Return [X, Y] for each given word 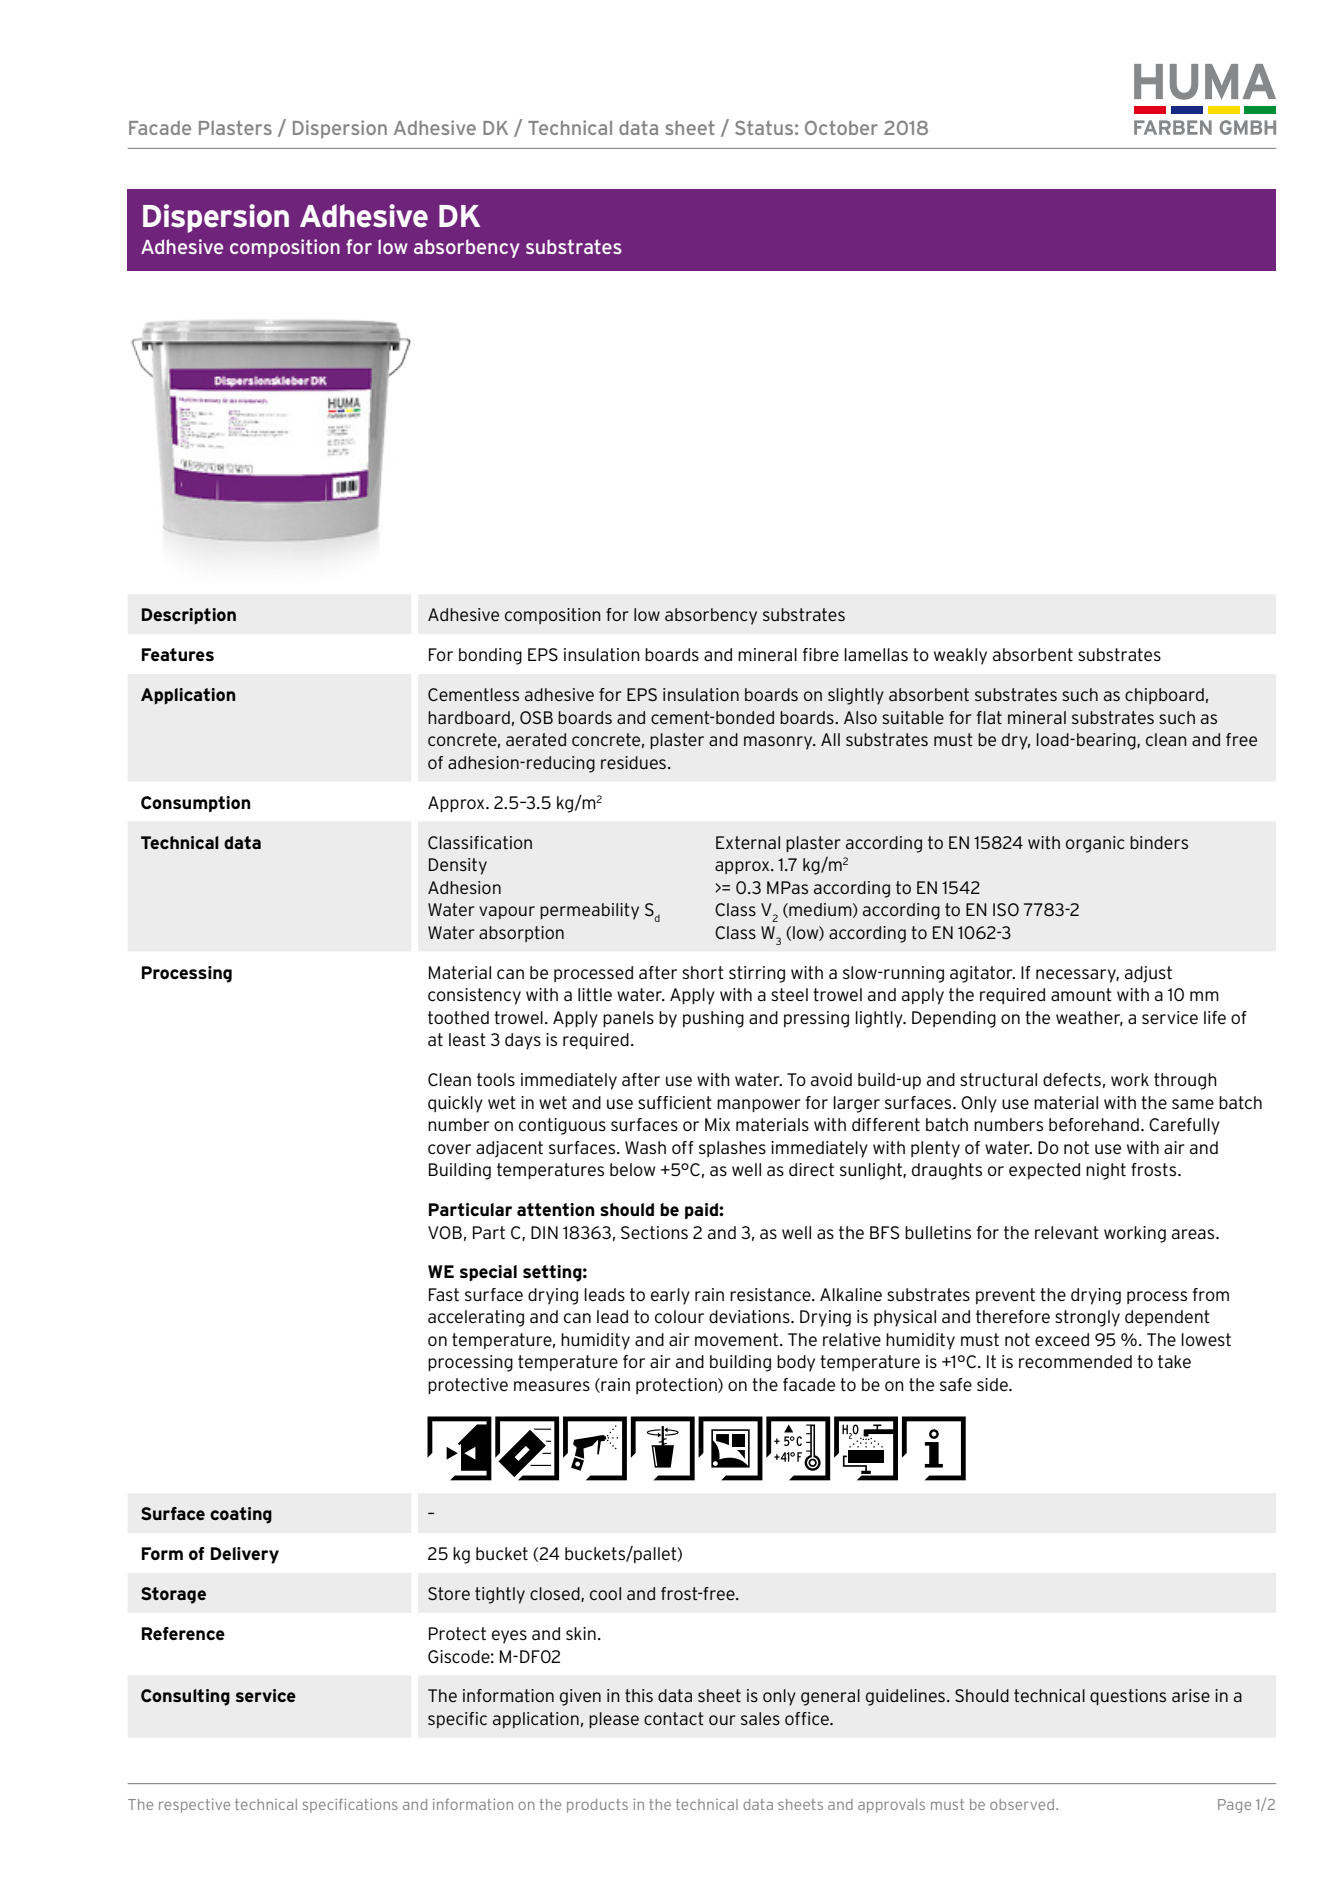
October [841, 127]
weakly [960, 656]
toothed [458, 1017]
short [703, 972]
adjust [1148, 974]
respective [194, 1806]
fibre [821, 654]
